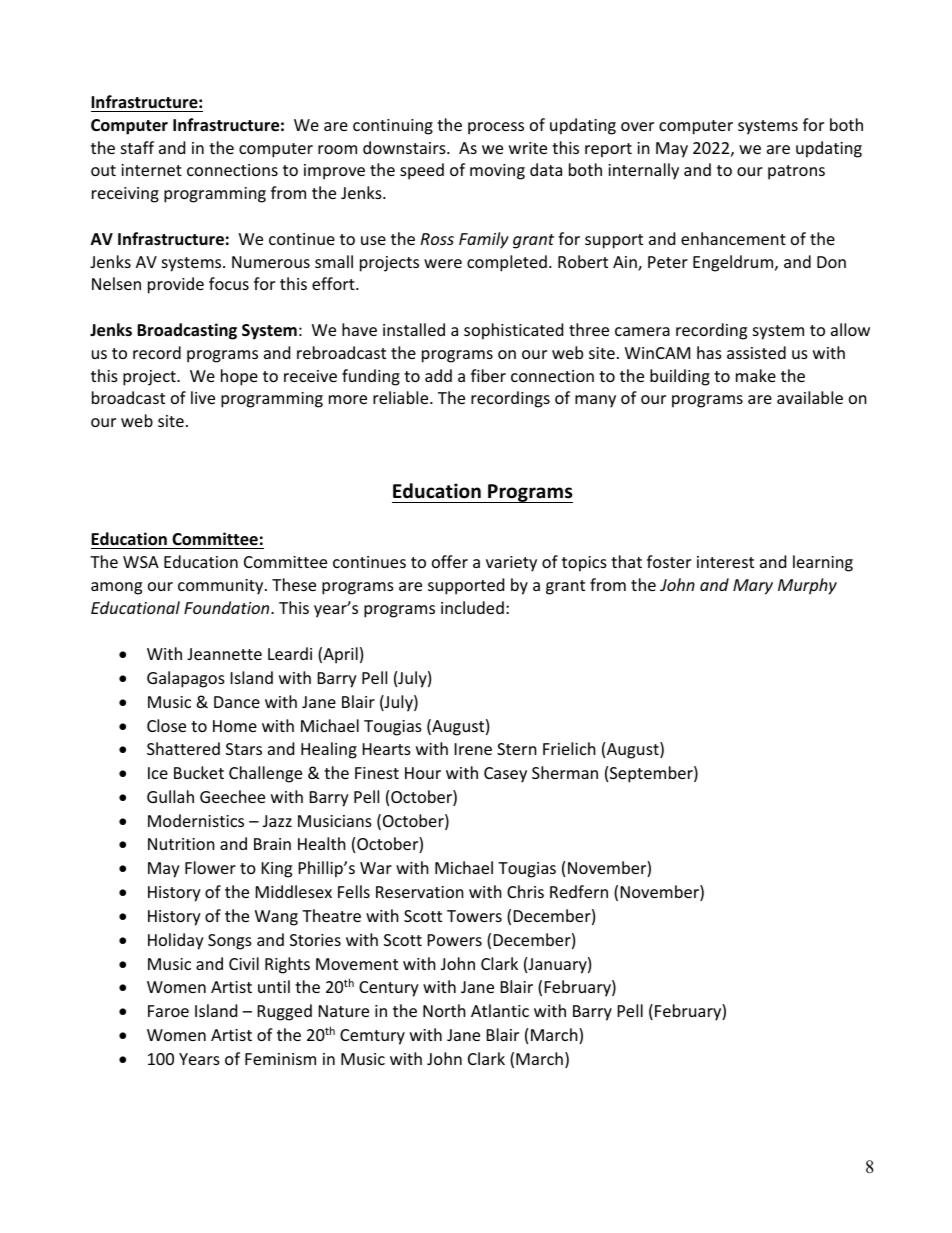 This image has height=1233, width=952. I want to click on internet, so click(151, 170).
